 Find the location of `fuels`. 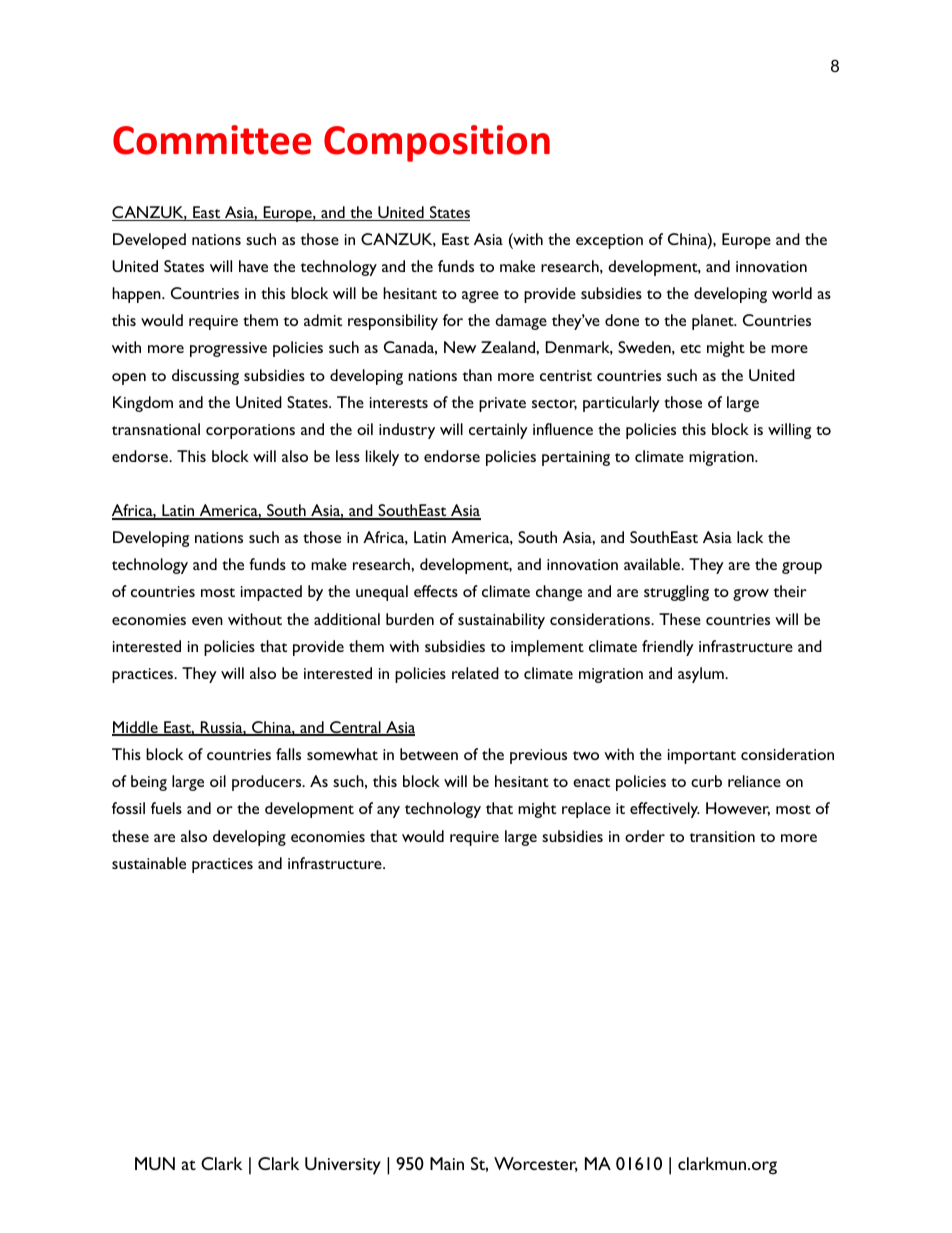

fuels is located at coordinates (166, 808).
